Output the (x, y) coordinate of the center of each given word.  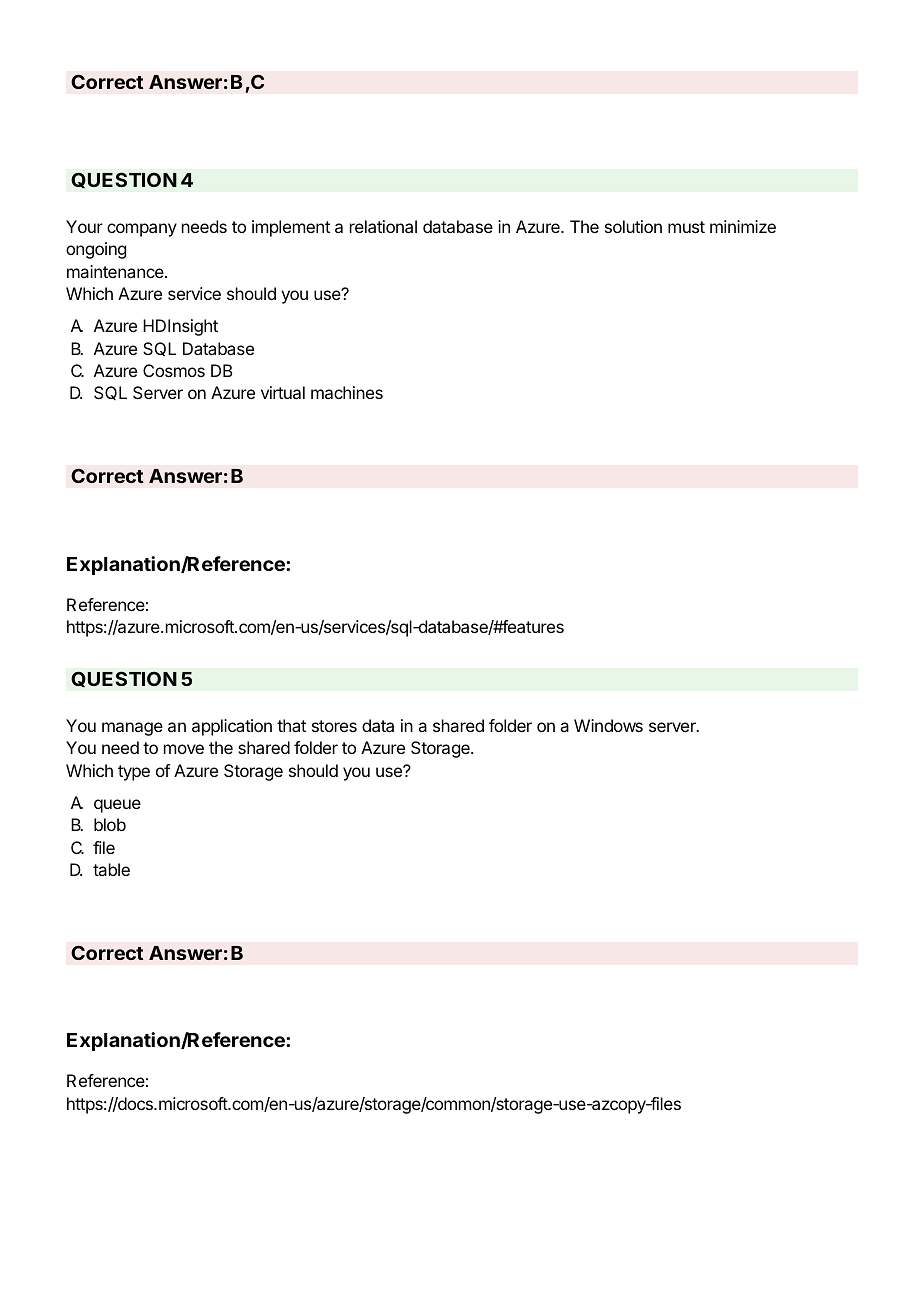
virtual (283, 392)
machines (347, 392)
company (142, 230)
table (111, 869)
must (686, 227)
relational (383, 226)
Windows (608, 725)
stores (334, 726)
